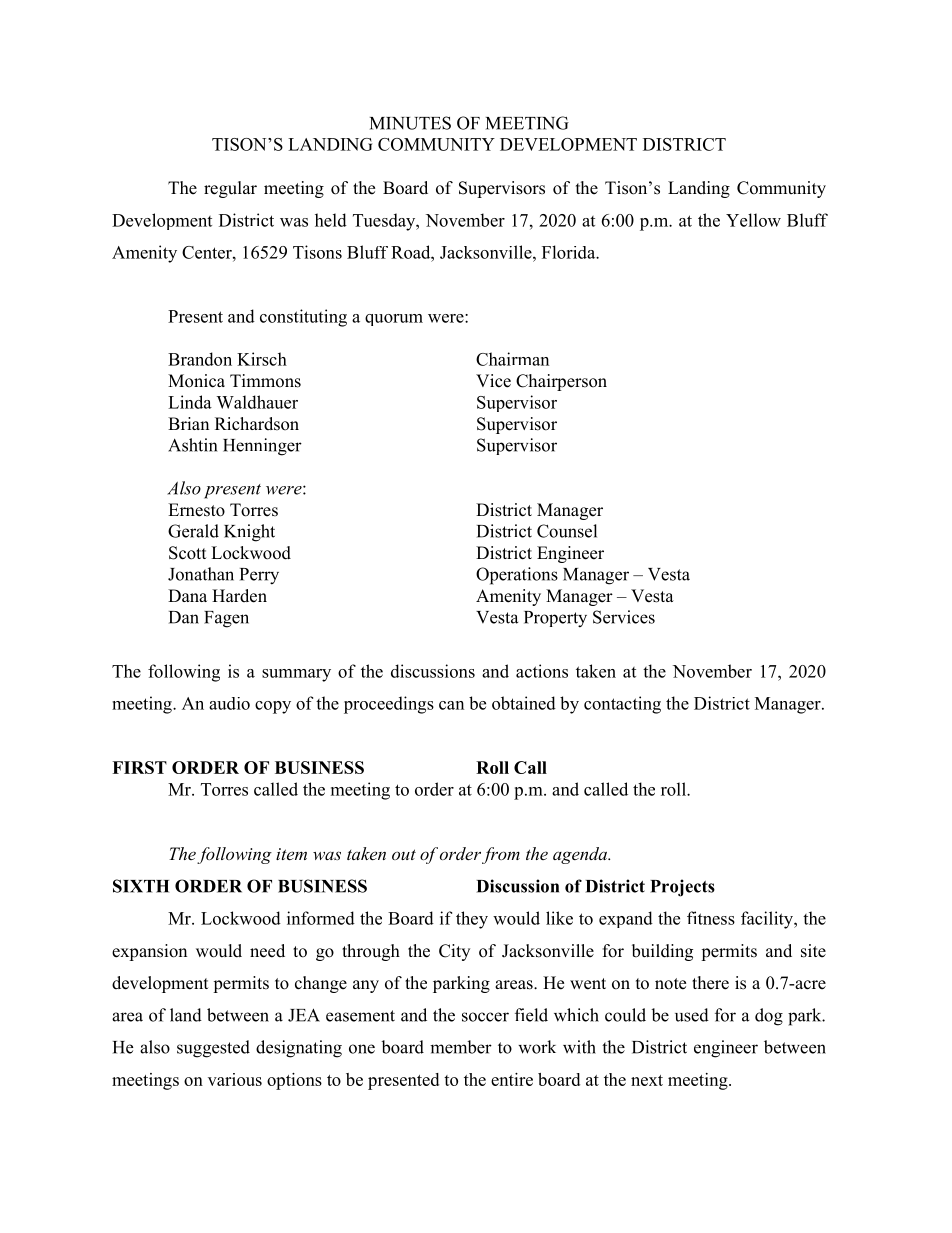 The width and height of the screenshot is (952, 1233). What do you see at coordinates (622, 705) in the screenshot?
I see `contacting` at bounding box center [622, 705].
